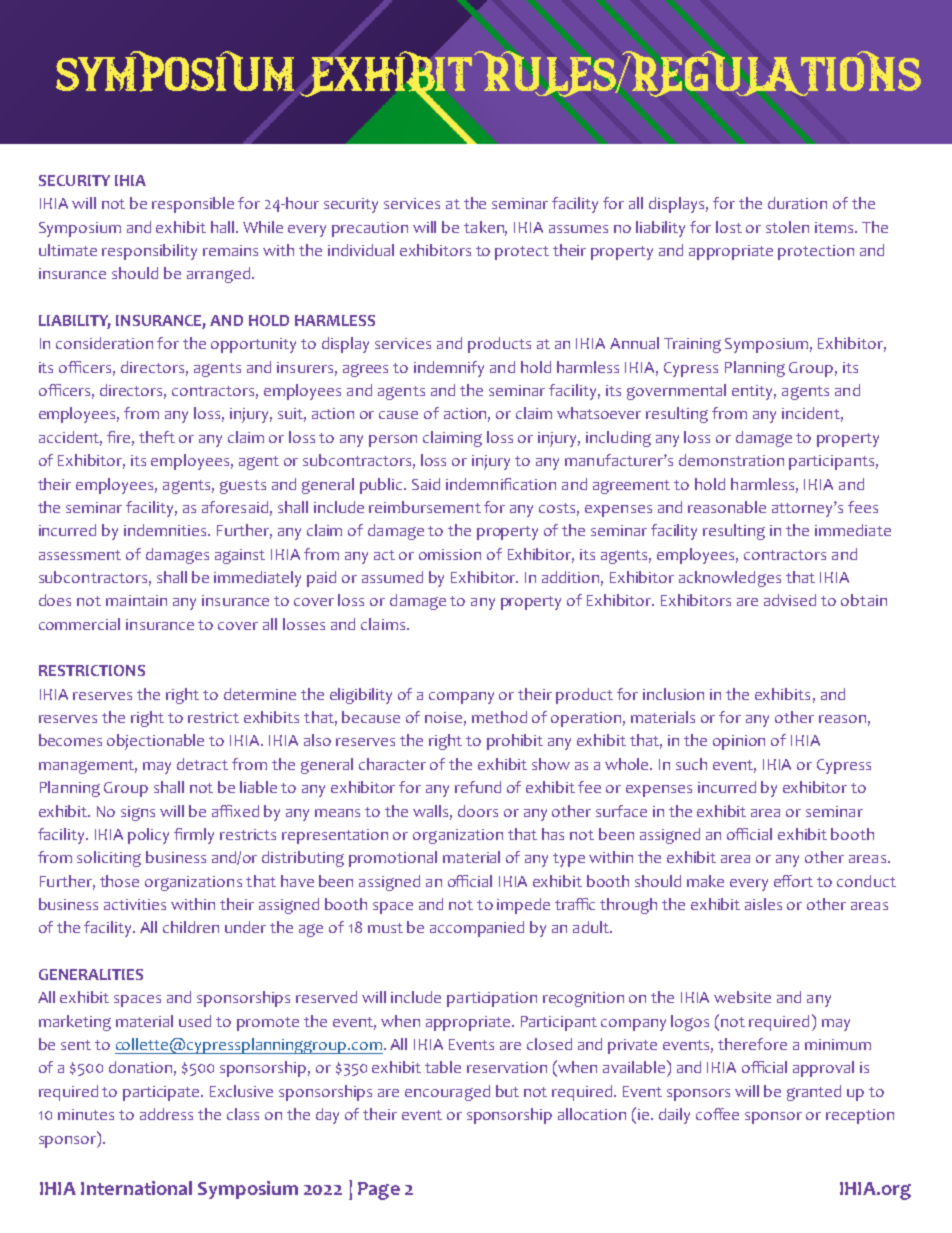 Image resolution: width=952 pixels, height=1233 pixels. I want to click on stolen, so click(787, 227).
